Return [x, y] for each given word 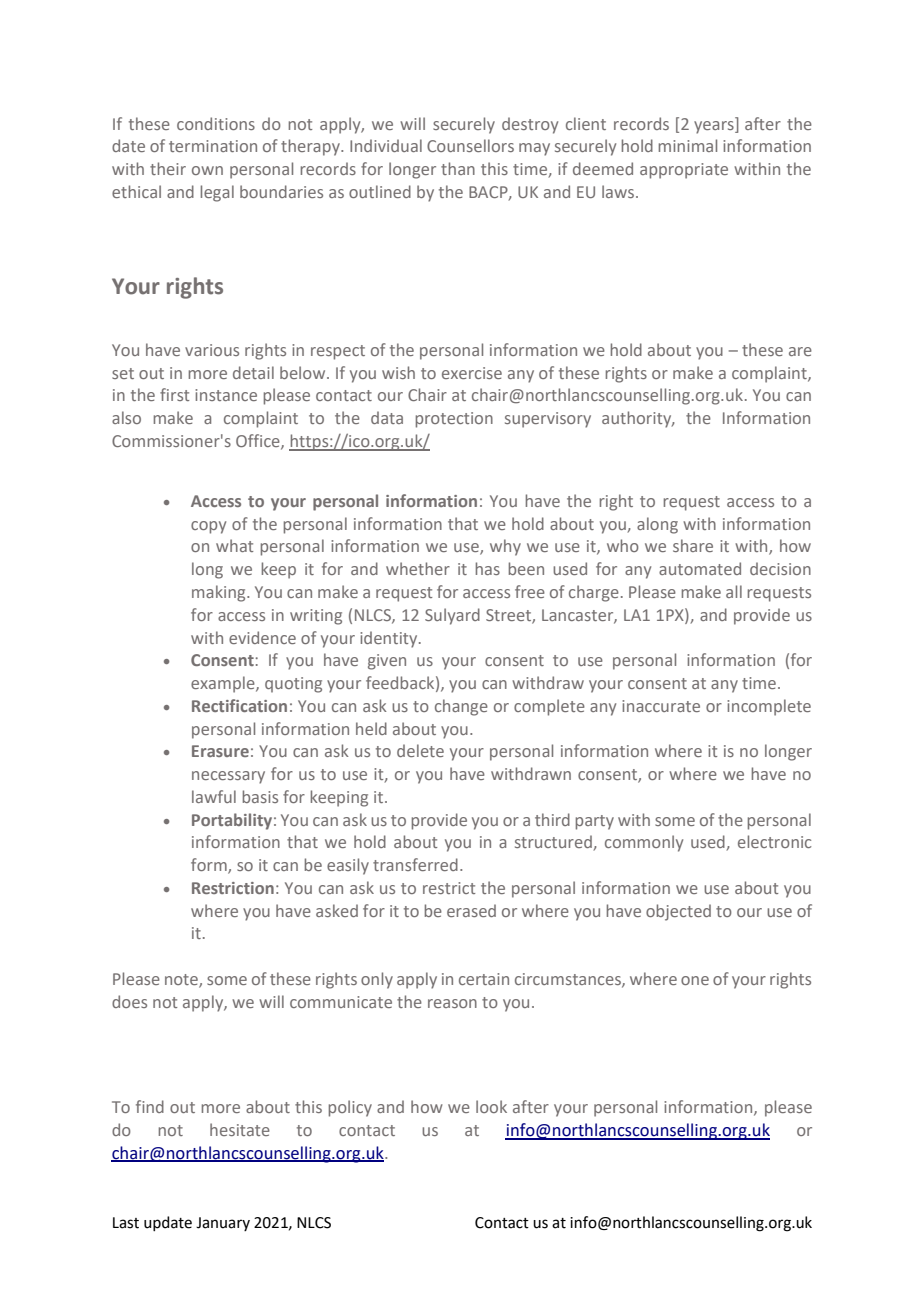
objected [678, 912]
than [458, 168]
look [491, 1106]
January [223, 1224]
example [224, 684]
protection [454, 420]
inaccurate [661, 706]
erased [471, 910]
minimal [688, 145]
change [461, 707]
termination [213, 146]
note [182, 981]
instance [226, 395]
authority [638, 419]
